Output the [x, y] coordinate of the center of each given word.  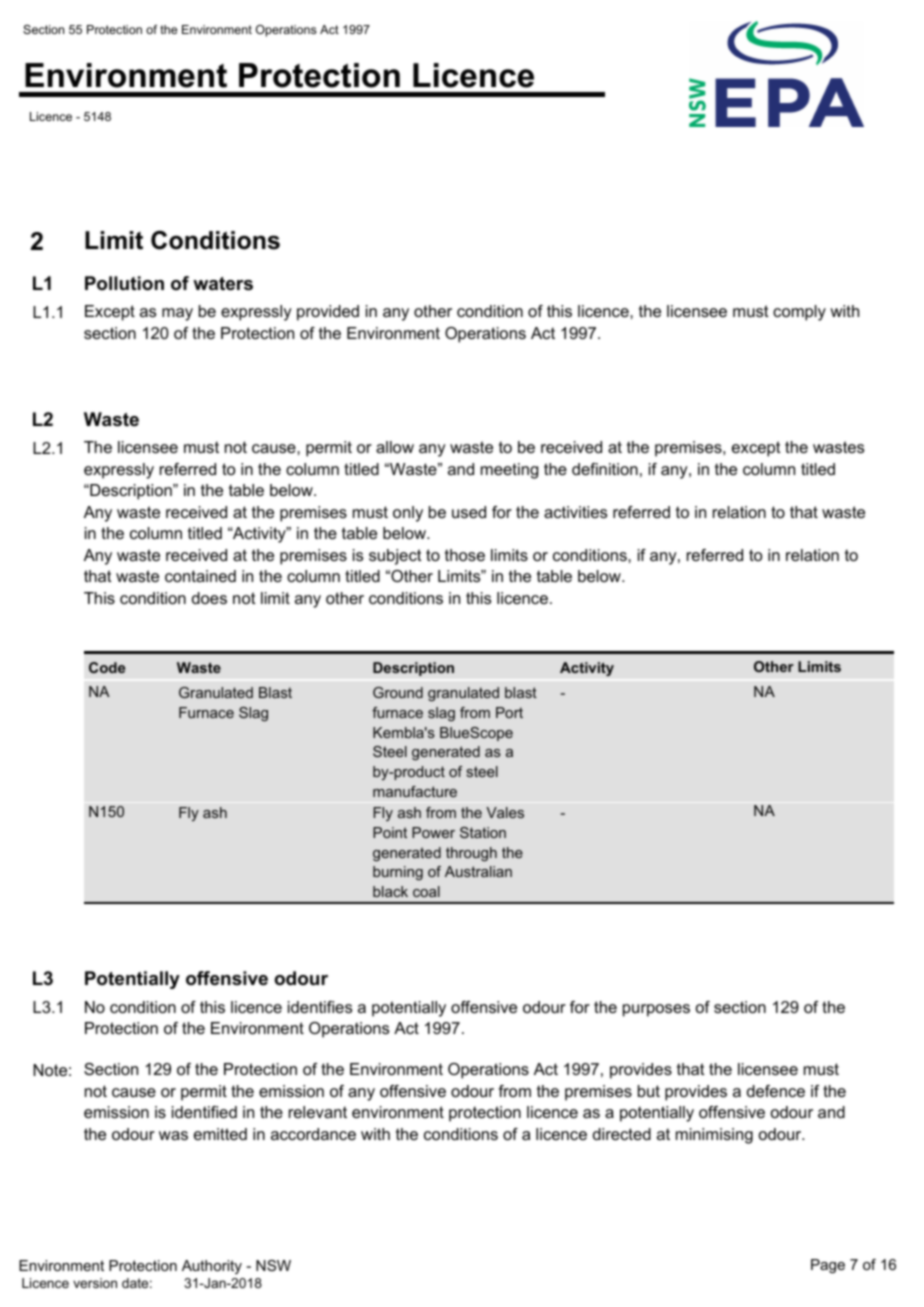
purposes [656, 1010]
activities [575, 512]
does [209, 598]
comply [799, 313]
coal [426, 891]
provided [328, 313]
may [177, 314]
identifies [320, 1007]
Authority [212, 1267]
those [465, 555]
